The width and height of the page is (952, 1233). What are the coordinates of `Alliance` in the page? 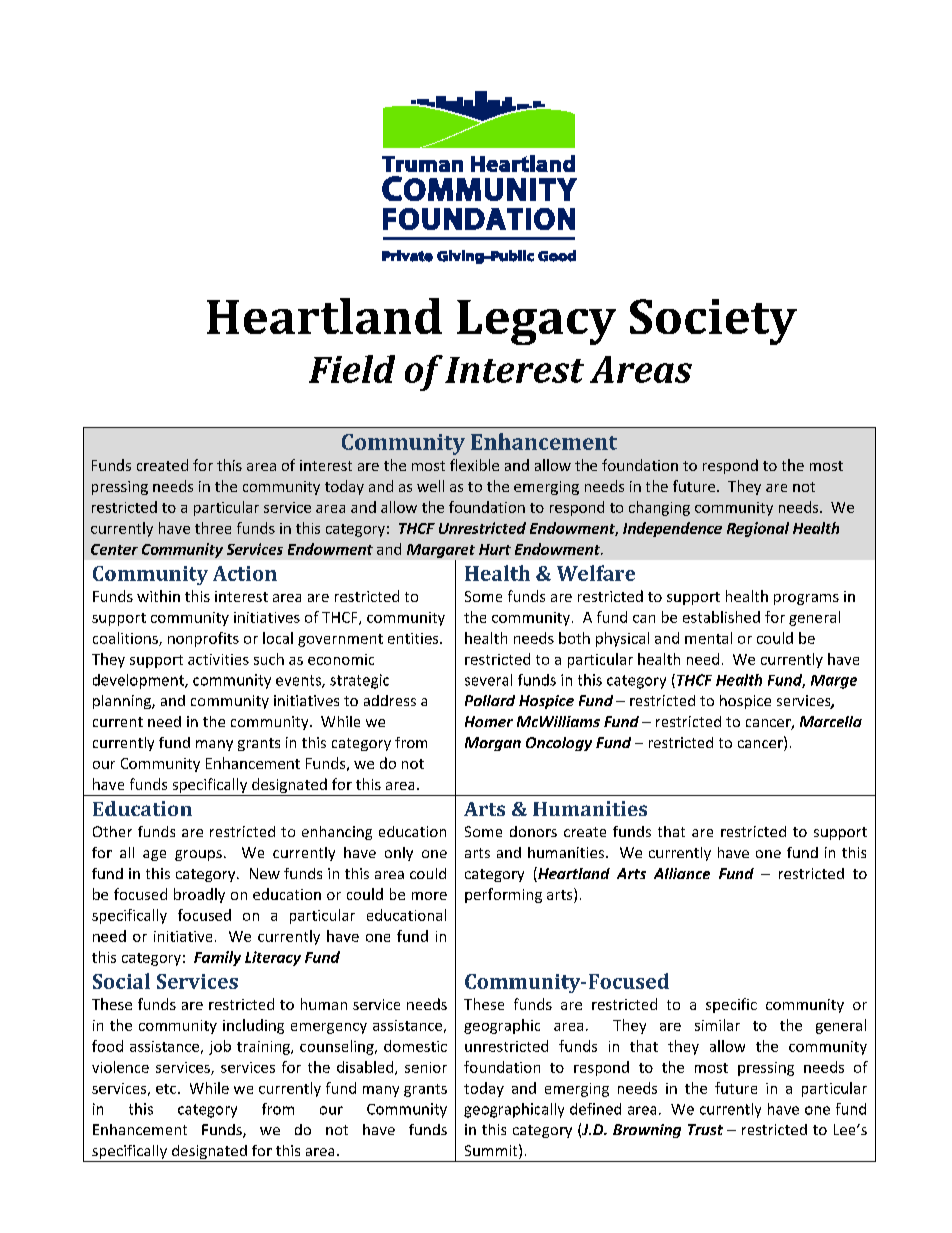 It's located at (682, 873).
